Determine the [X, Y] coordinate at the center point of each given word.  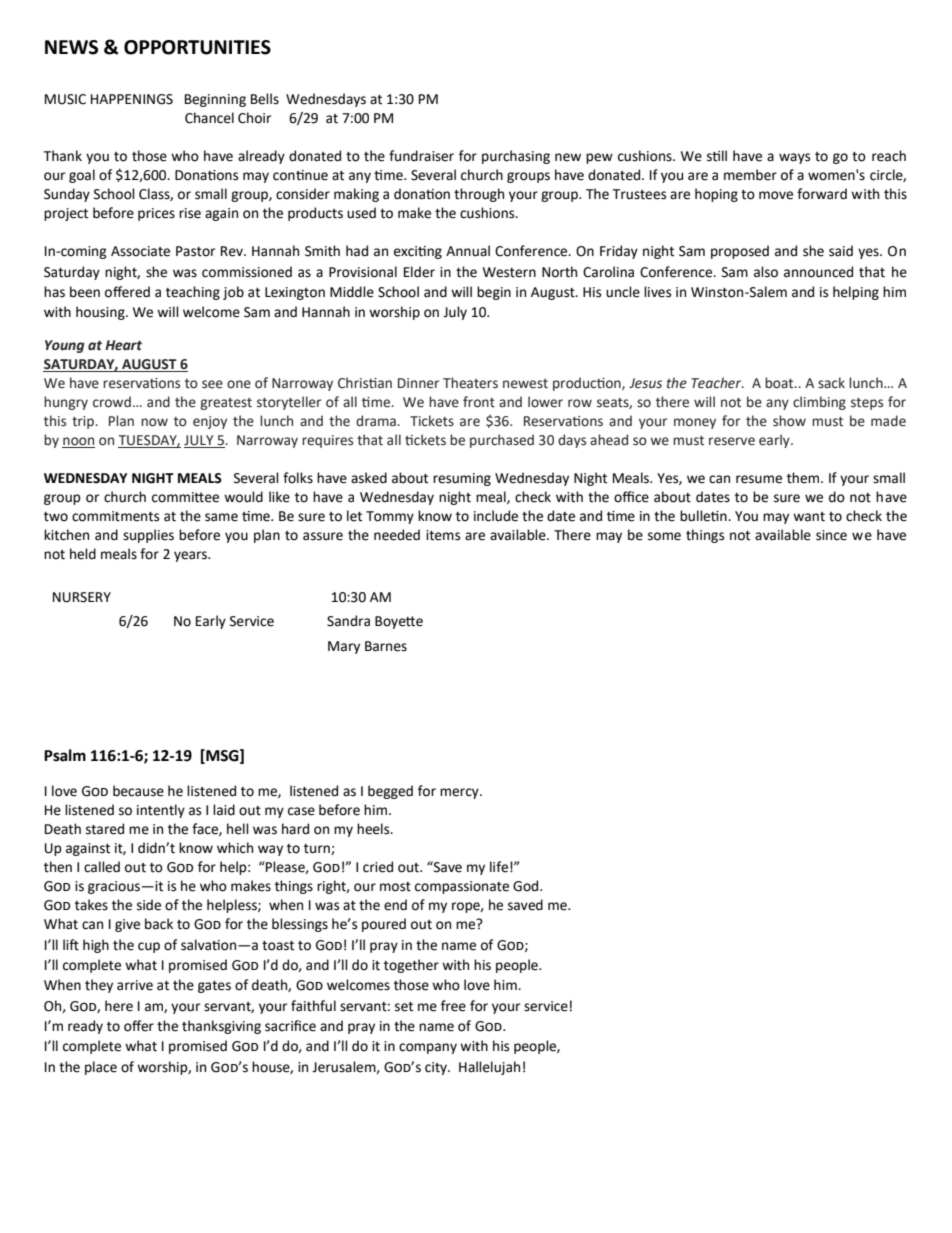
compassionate [462, 887]
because [138, 791]
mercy [460, 793]
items [443, 535]
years [192, 556]
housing [101, 313]
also [766, 272]
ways [794, 158]
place [101, 1068]
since [831, 535]
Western [509, 272]
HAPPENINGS [132, 99]
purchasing [516, 157]
